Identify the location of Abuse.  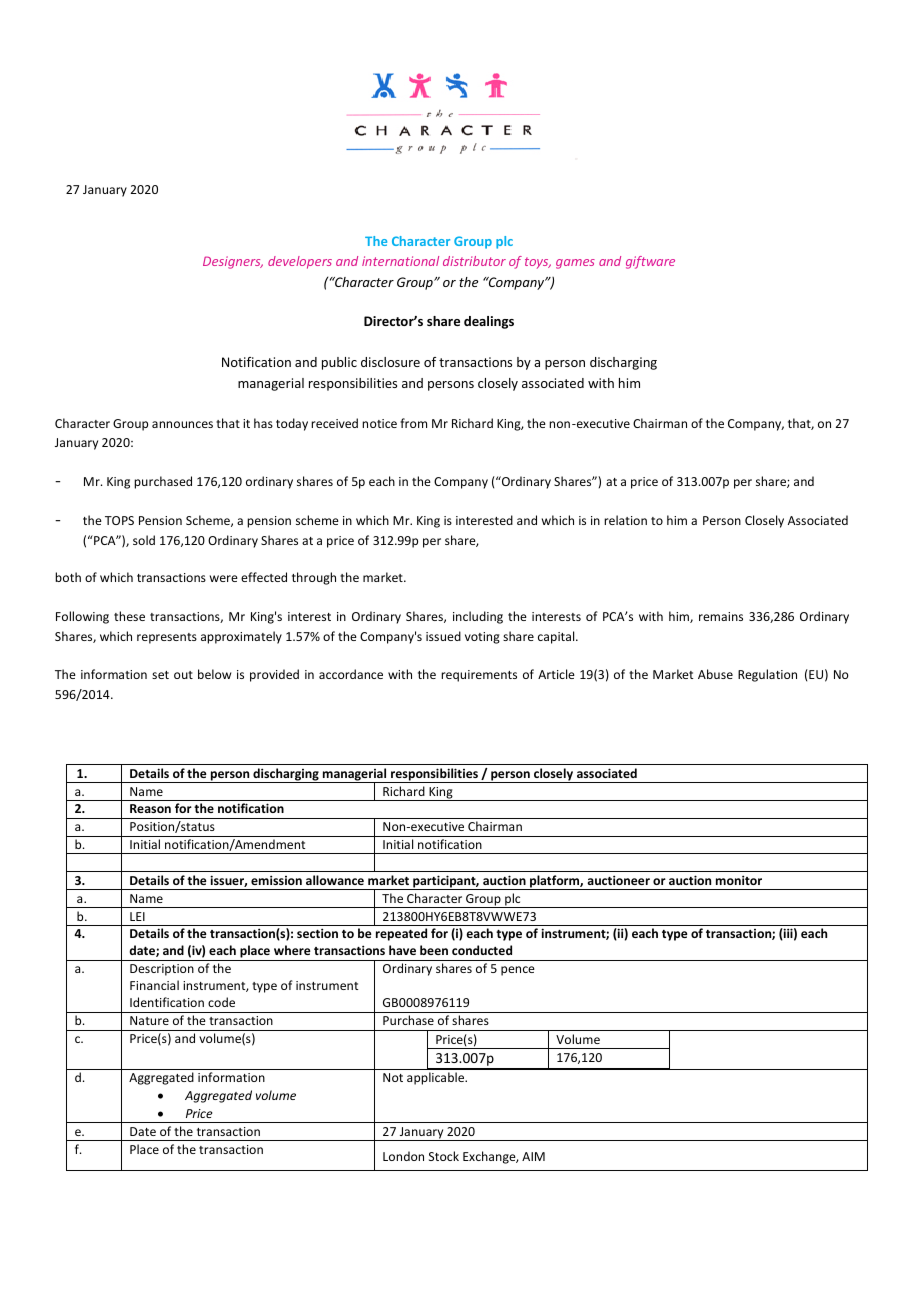
(715, 674).
